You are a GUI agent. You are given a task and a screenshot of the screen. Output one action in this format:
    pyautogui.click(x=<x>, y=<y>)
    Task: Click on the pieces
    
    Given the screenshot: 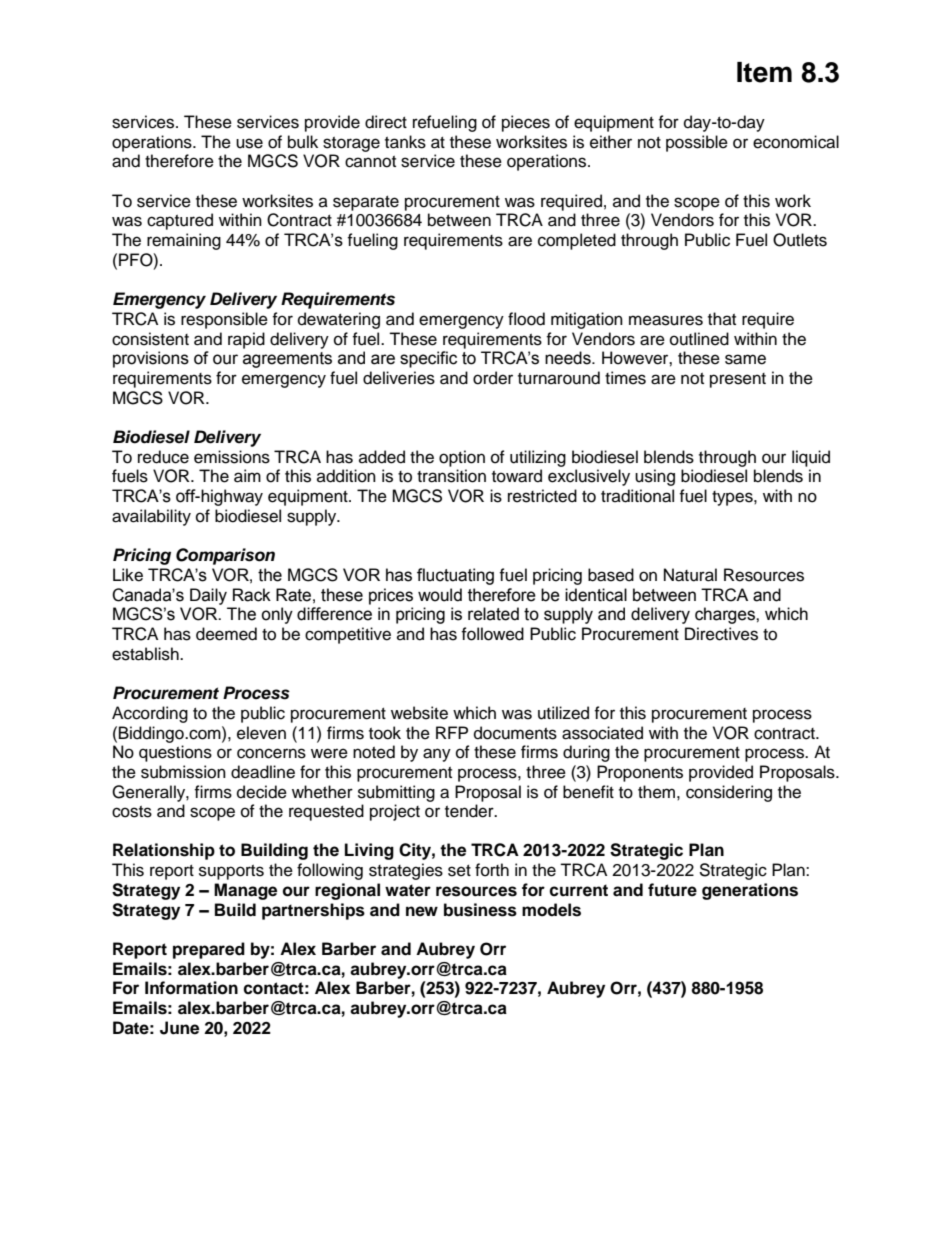 What is the action you would take?
    pyautogui.click(x=526, y=123)
